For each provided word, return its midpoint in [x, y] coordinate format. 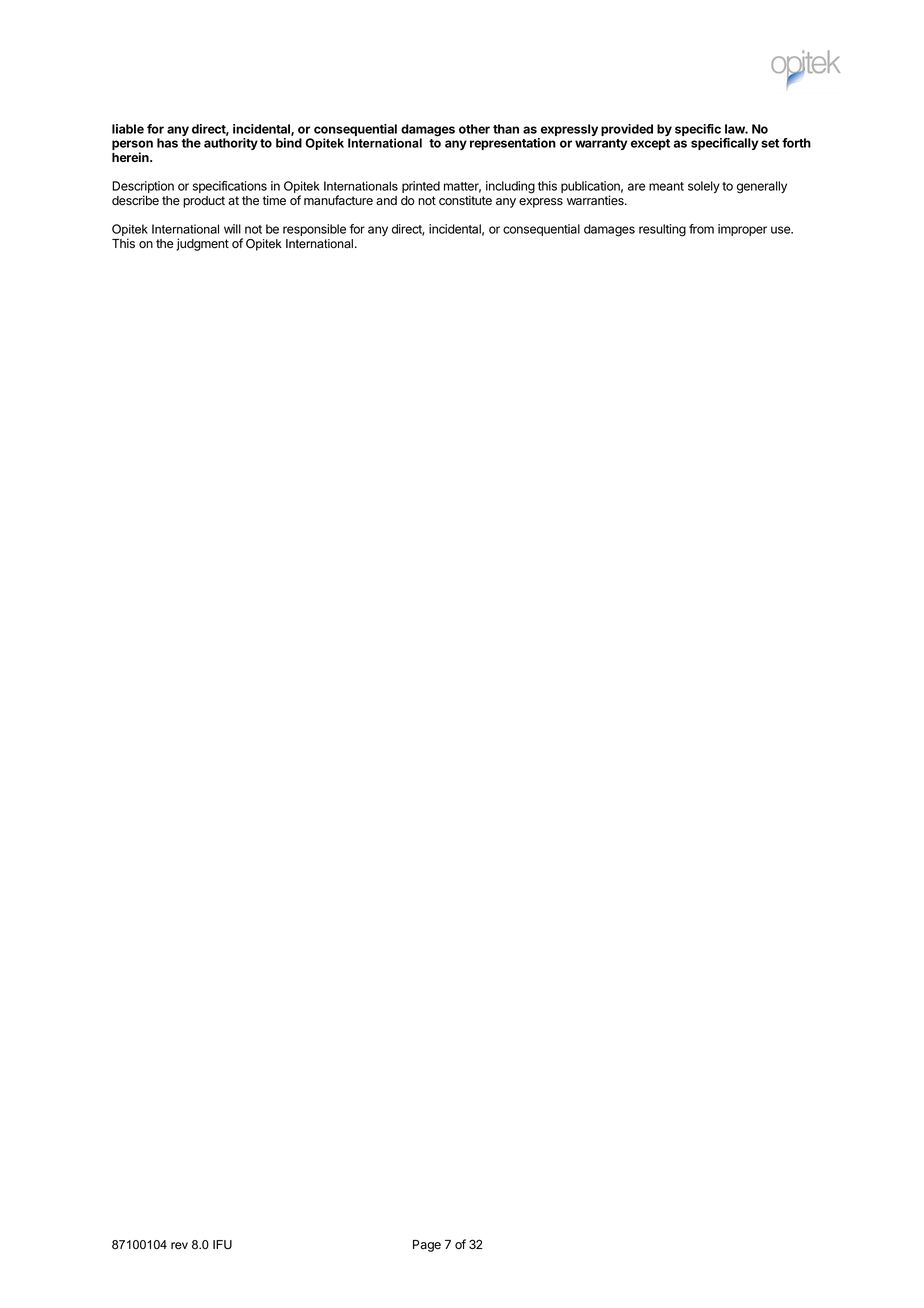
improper [742, 230]
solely [704, 187]
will [232, 229]
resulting [662, 230]
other [474, 129]
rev [179, 1246]
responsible [314, 230]
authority [231, 144]
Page [427, 1246]
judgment [202, 244]
